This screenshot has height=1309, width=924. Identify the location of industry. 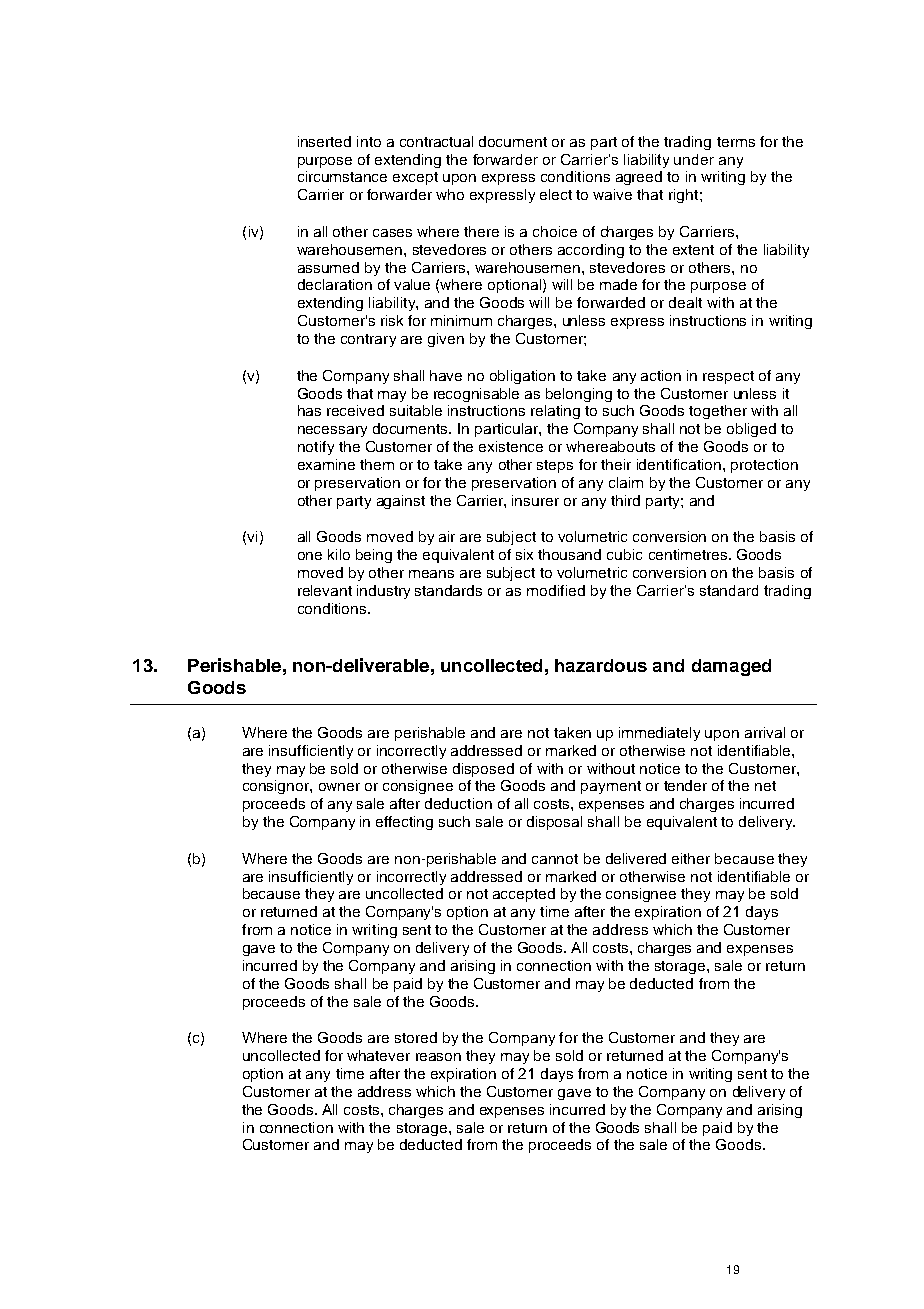
(383, 592).
